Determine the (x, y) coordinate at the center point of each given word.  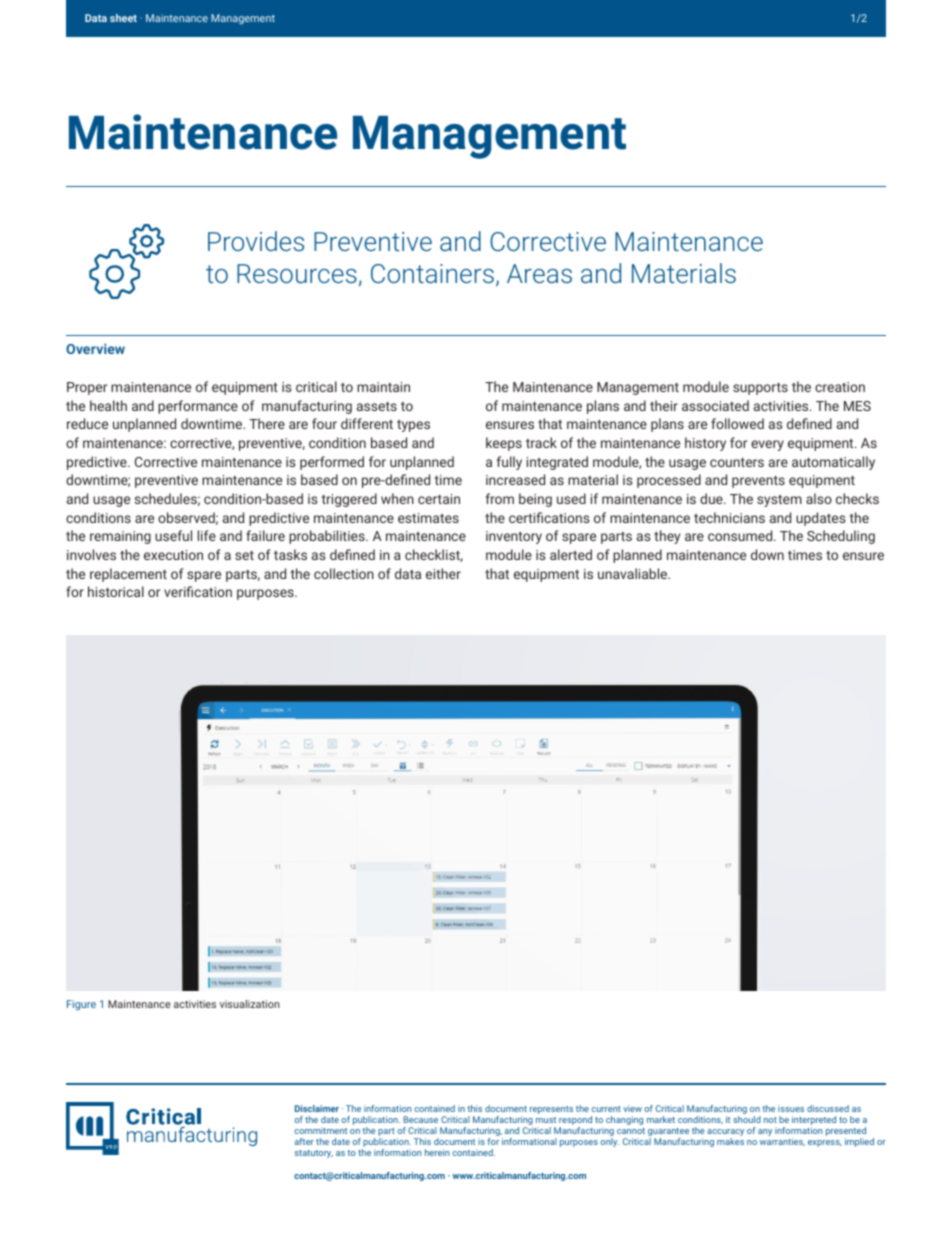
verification (198, 591)
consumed (741, 535)
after (304, 1141)
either (443, 573)
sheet (123, 18)
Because (421, 1119)
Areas (539, 273)
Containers (432, 273)
